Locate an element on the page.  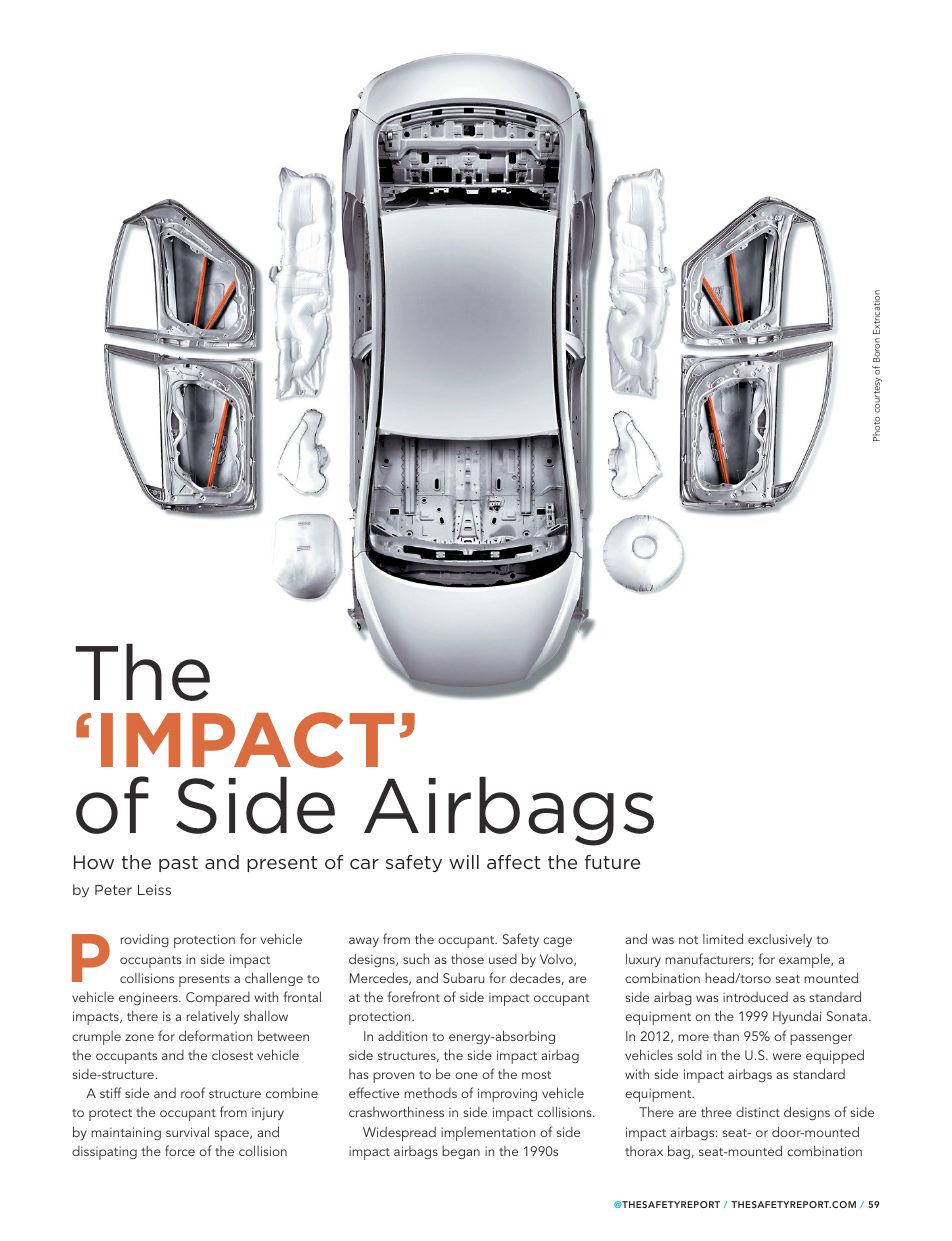
most is located at coordinates (536, 1075).
